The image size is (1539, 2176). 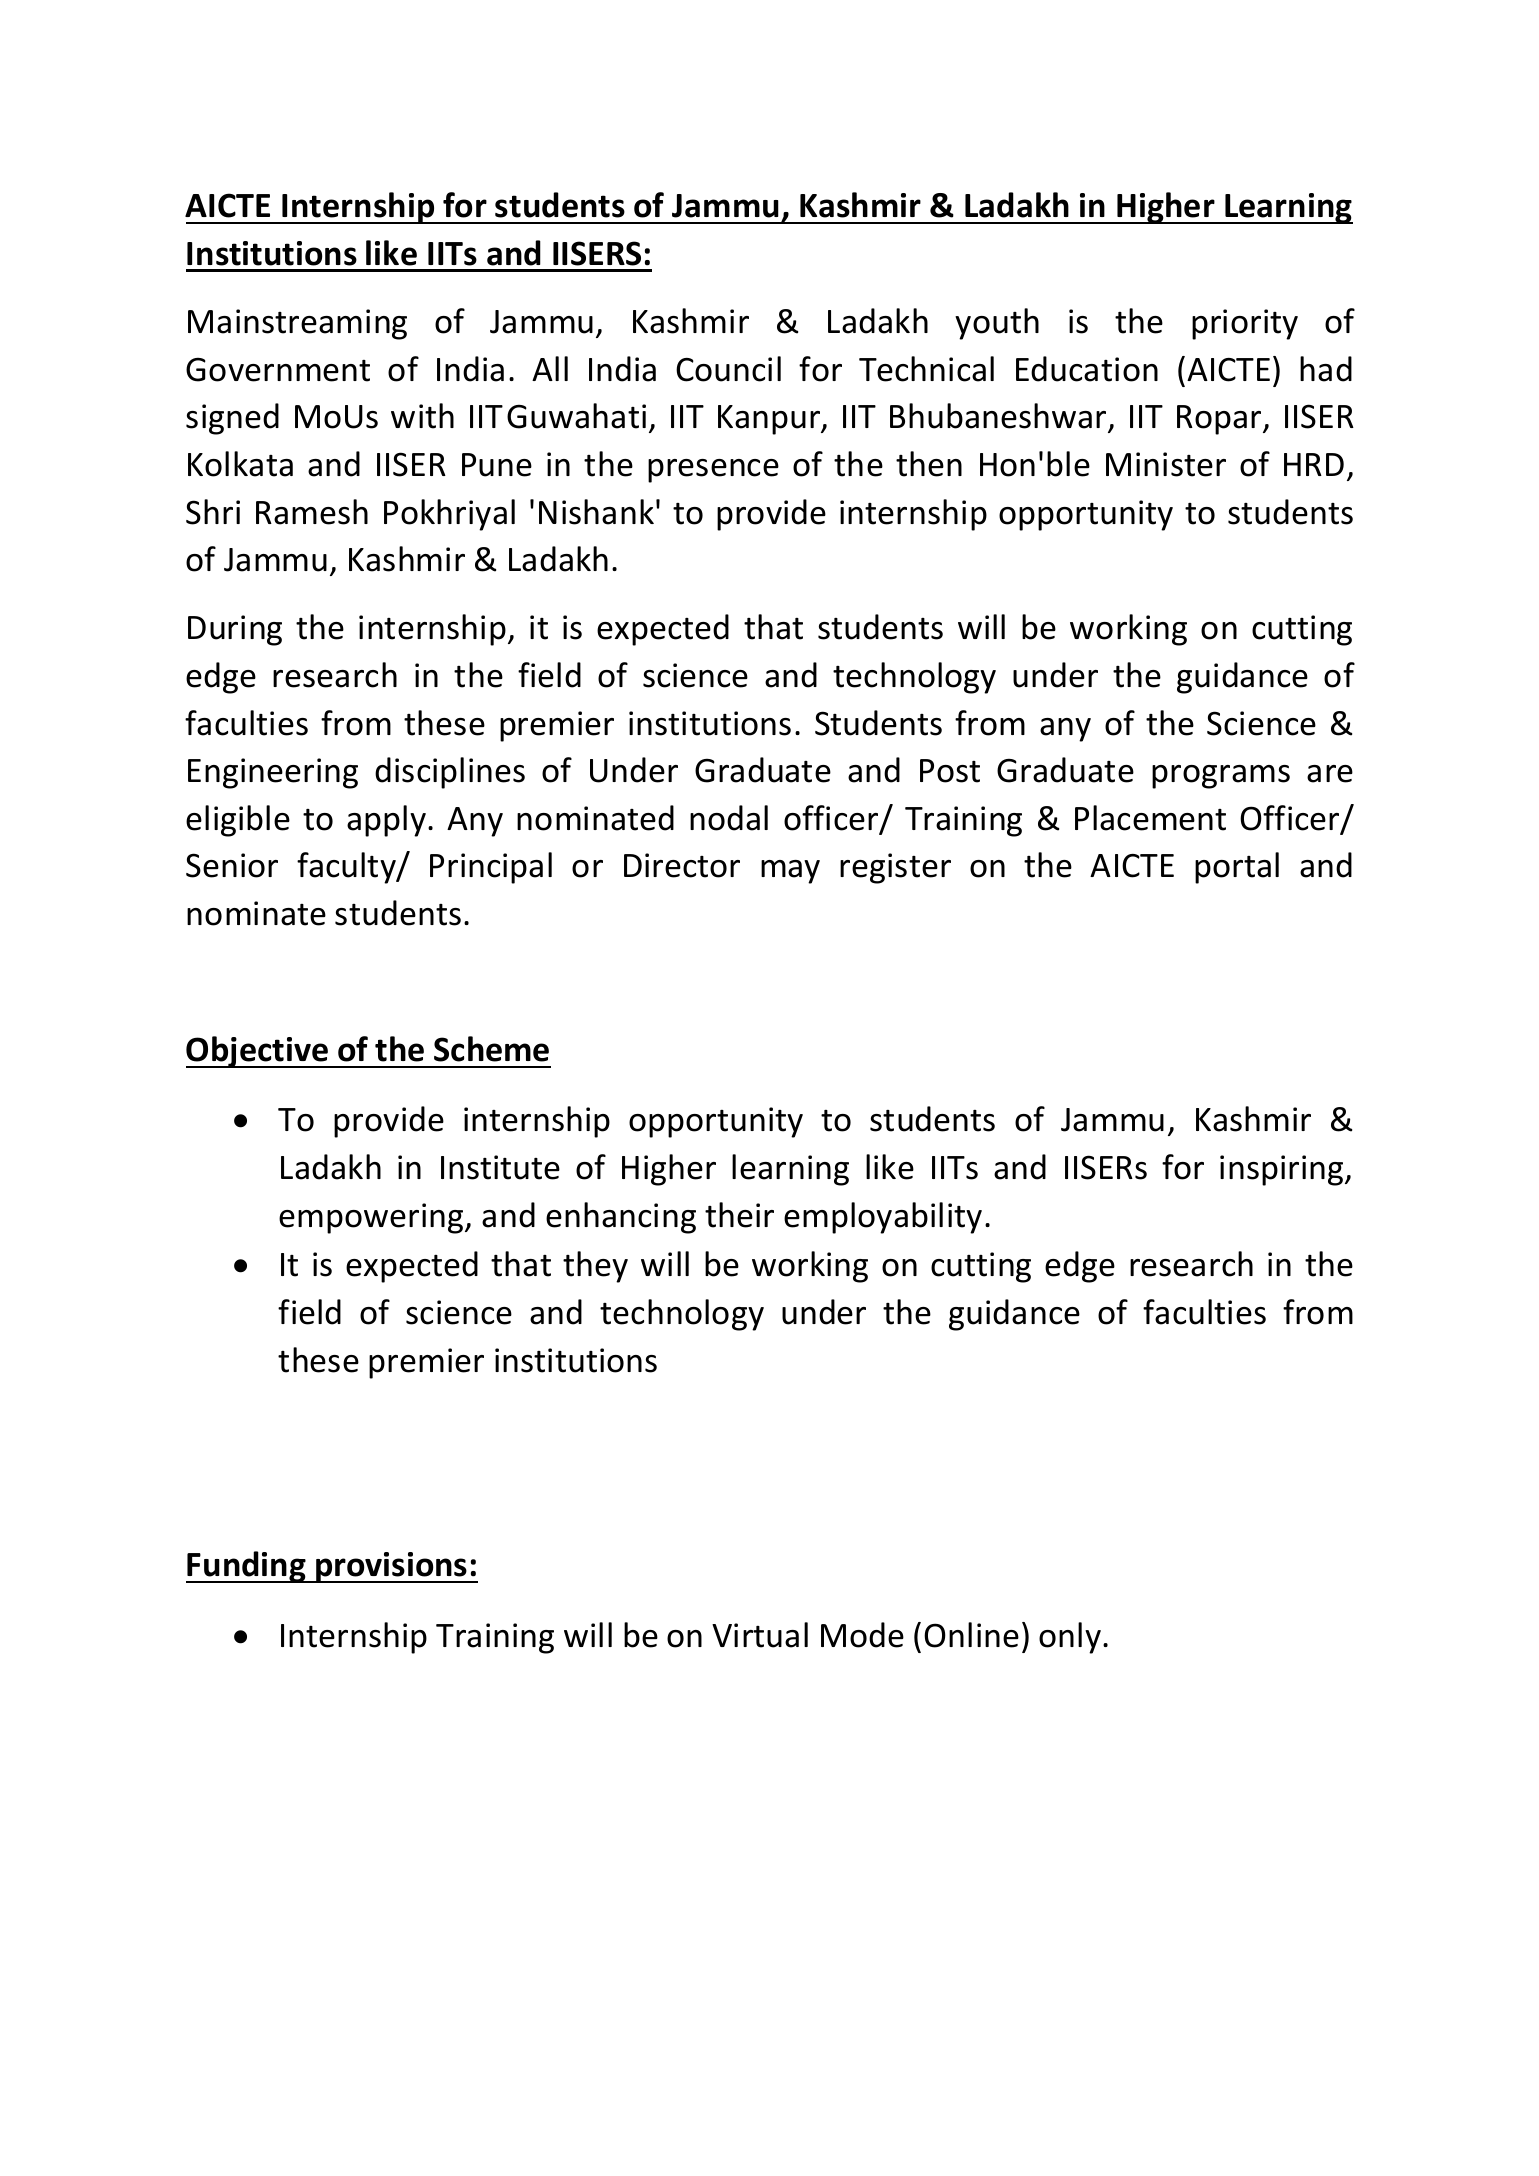 I want to click on Government, so click(x=278, y=370).
